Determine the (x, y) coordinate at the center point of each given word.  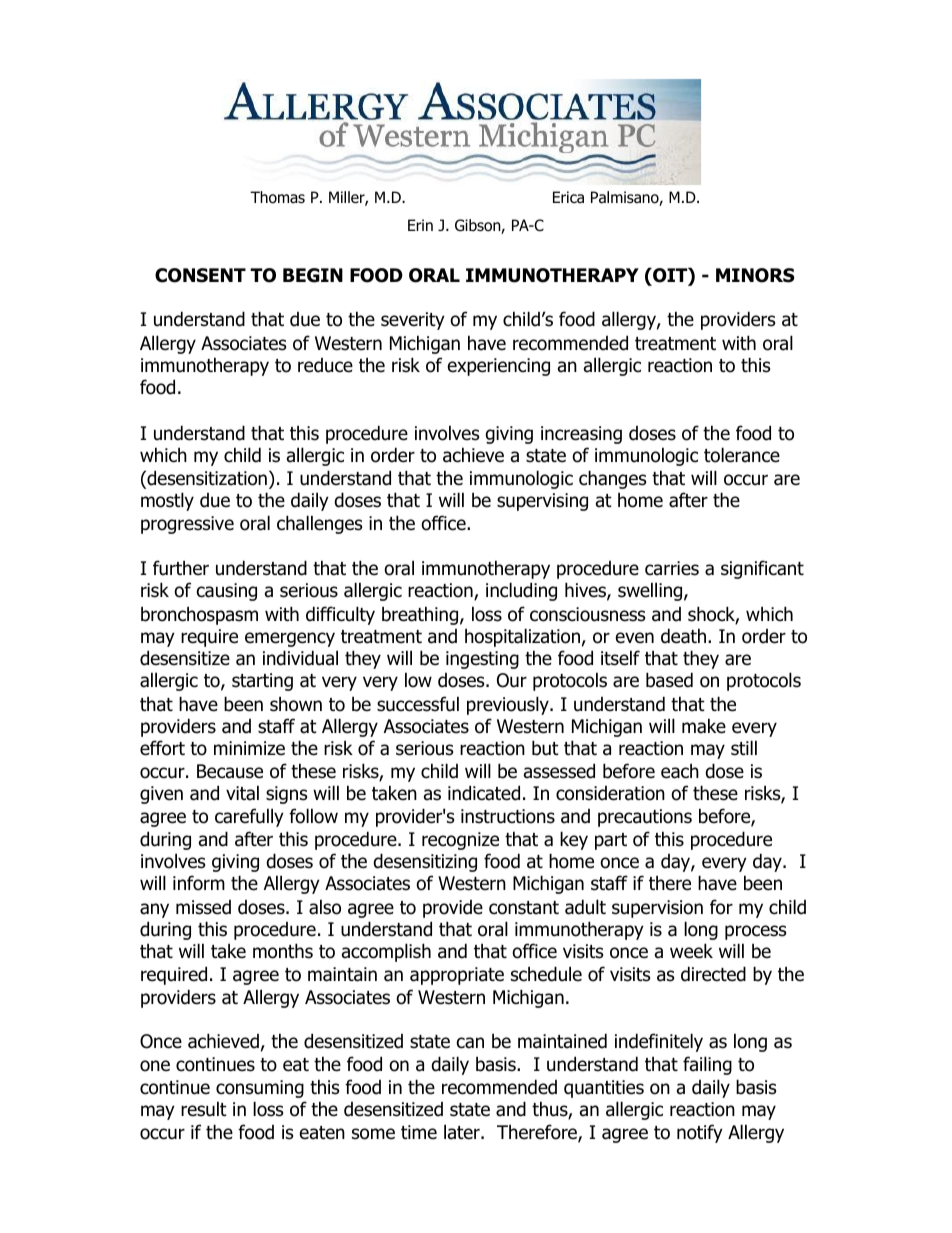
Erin (420, 225)
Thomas (277, 197)
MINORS (755, 275)
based (669, 680)
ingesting (482, 660)
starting (262, 682)
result (204, 1109)
